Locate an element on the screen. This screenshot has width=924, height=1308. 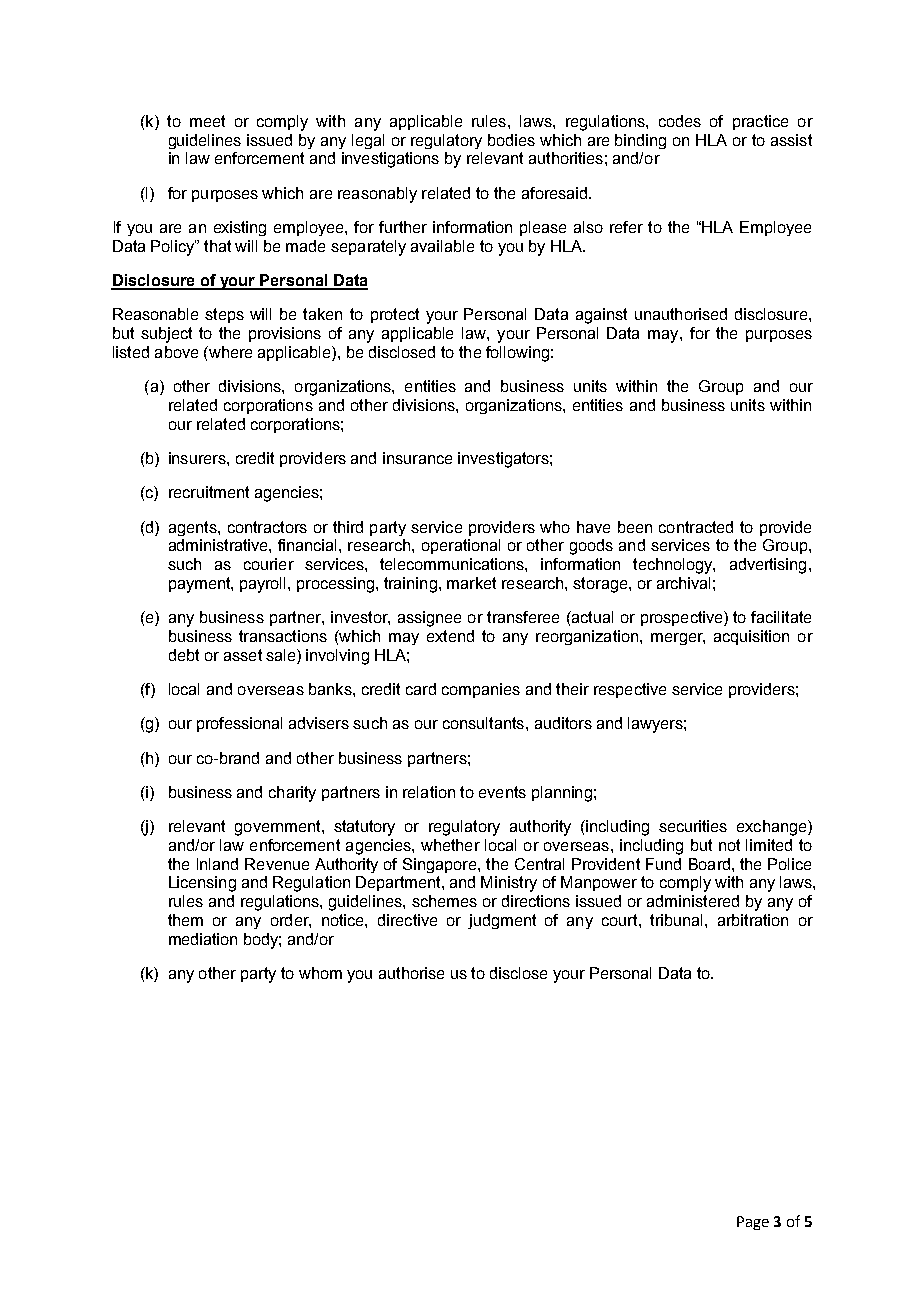
acquisition is located at coordinates (751, 637).
